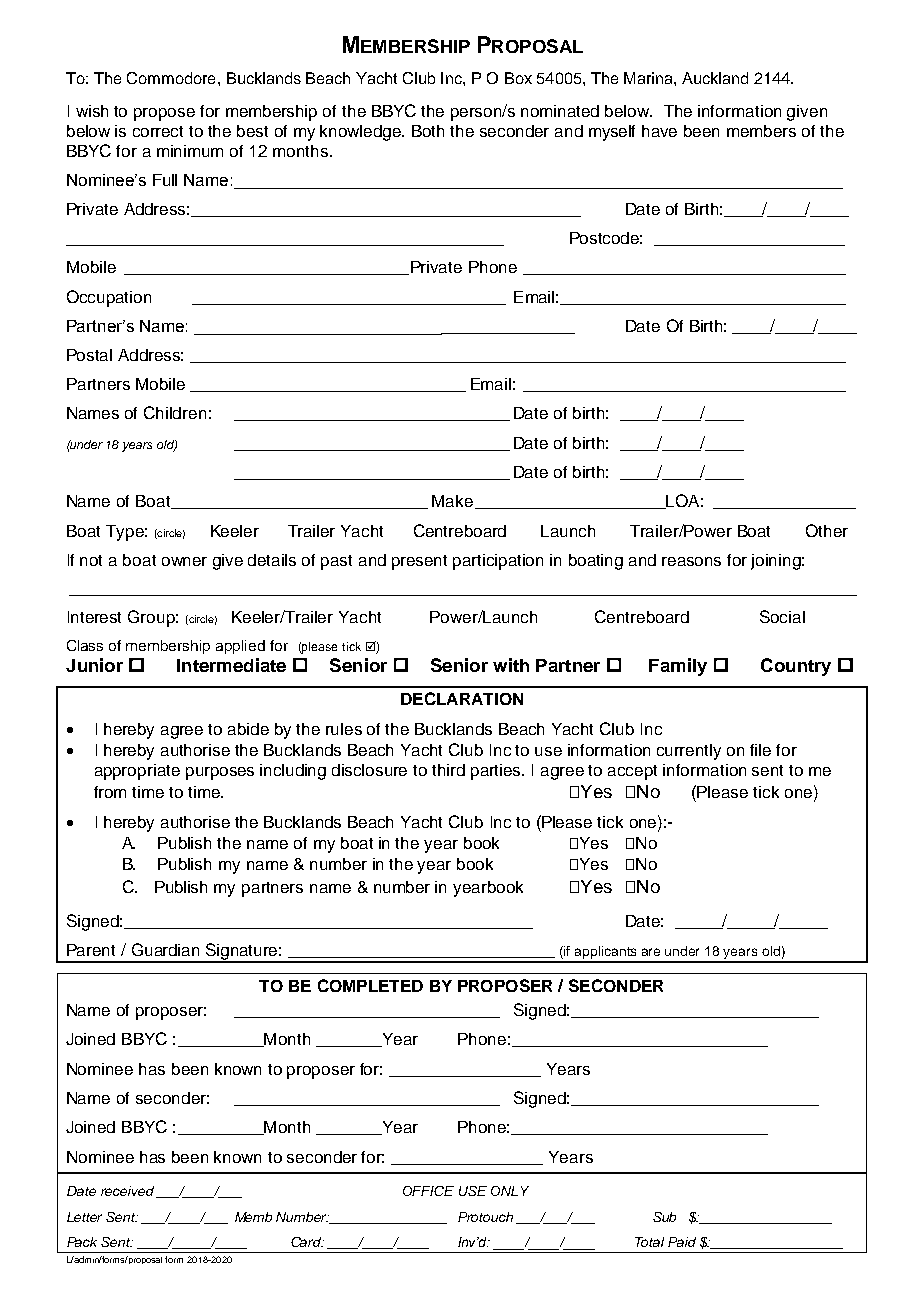 This screenshot has height=1308, width=924. Describe the element at coordinates (428, 131) in the screenshot. I see `Both` at that location.
